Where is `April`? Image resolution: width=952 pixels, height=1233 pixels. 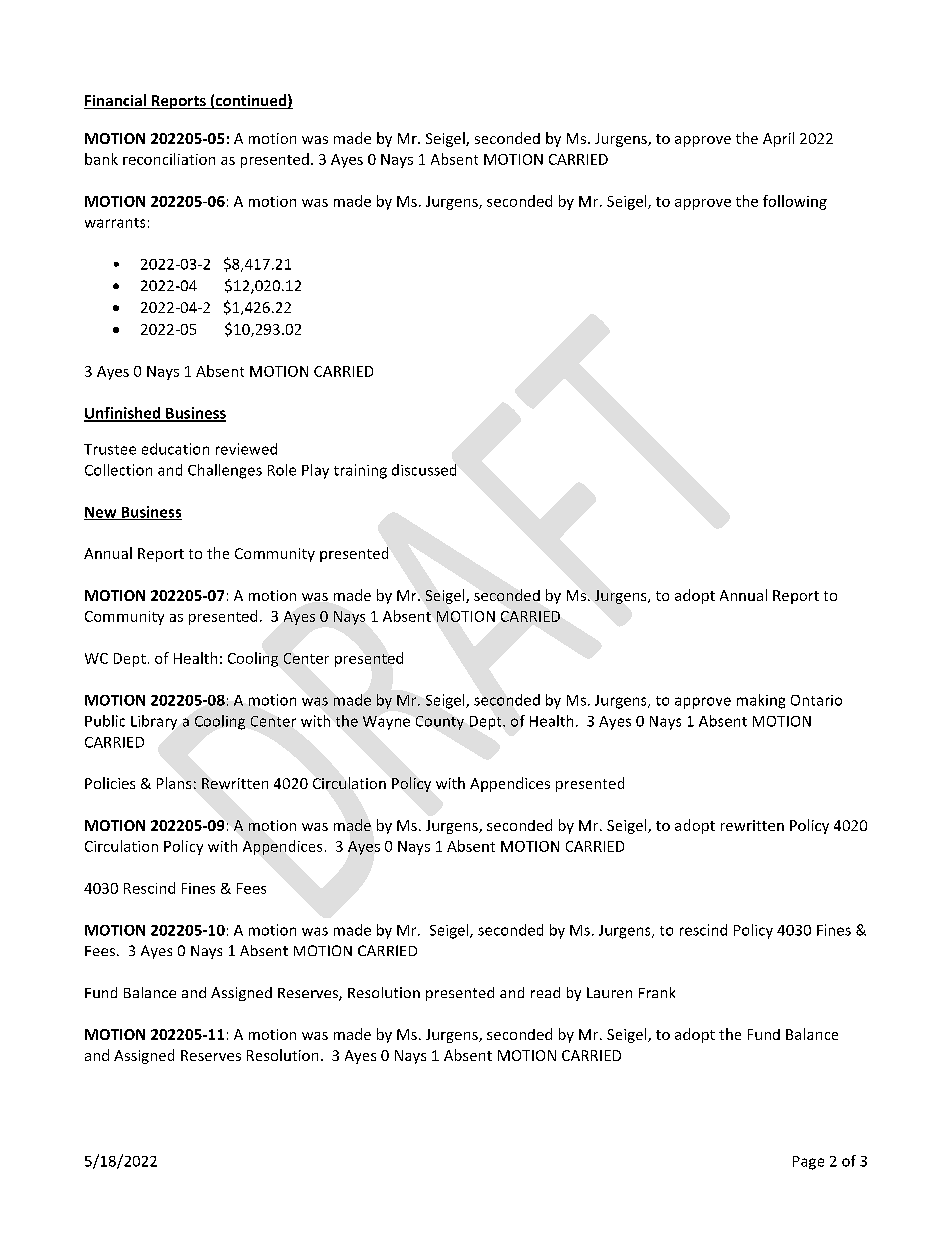 April is located at coordinates (778, 139).
